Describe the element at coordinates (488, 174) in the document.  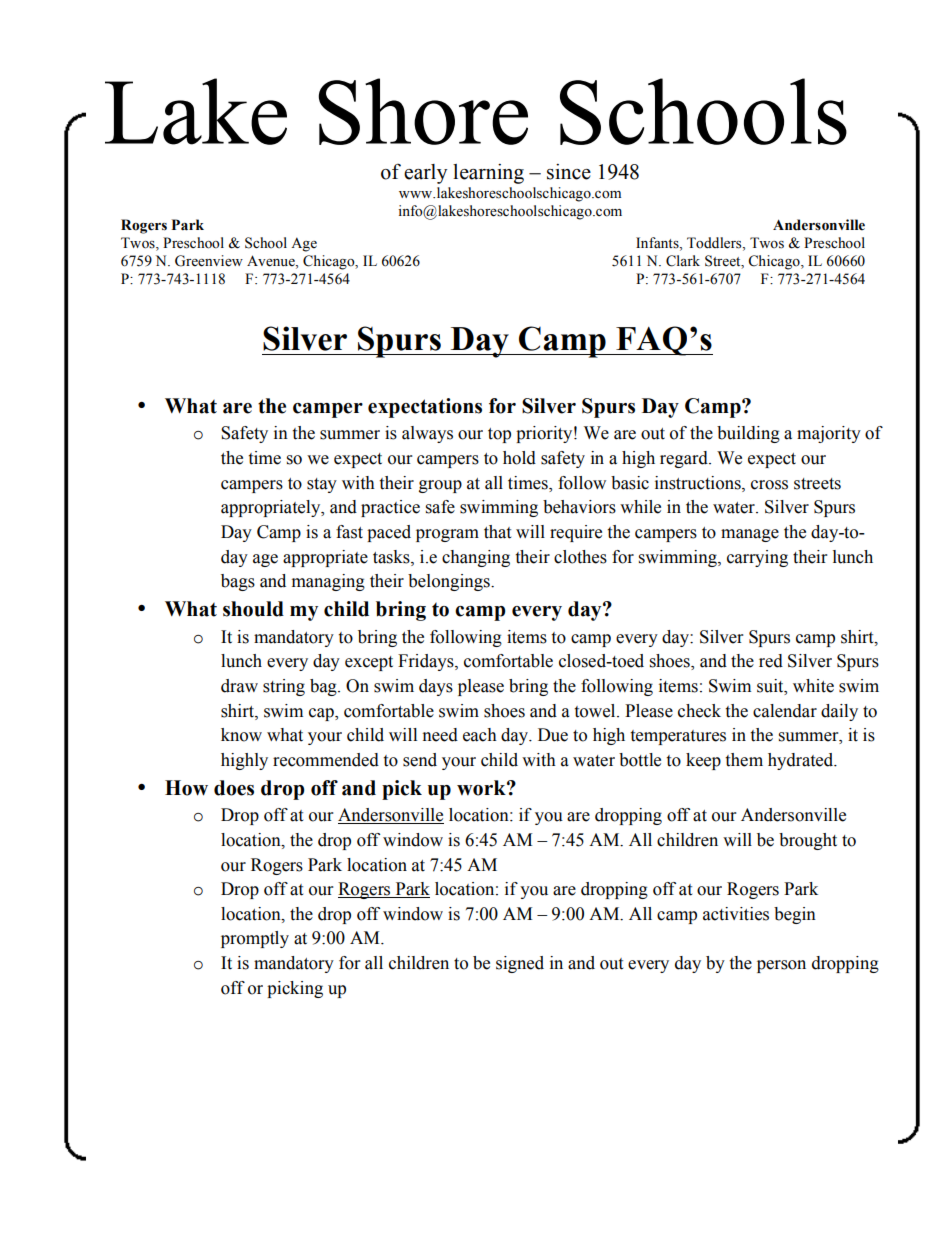
I see `learning` at that location.
